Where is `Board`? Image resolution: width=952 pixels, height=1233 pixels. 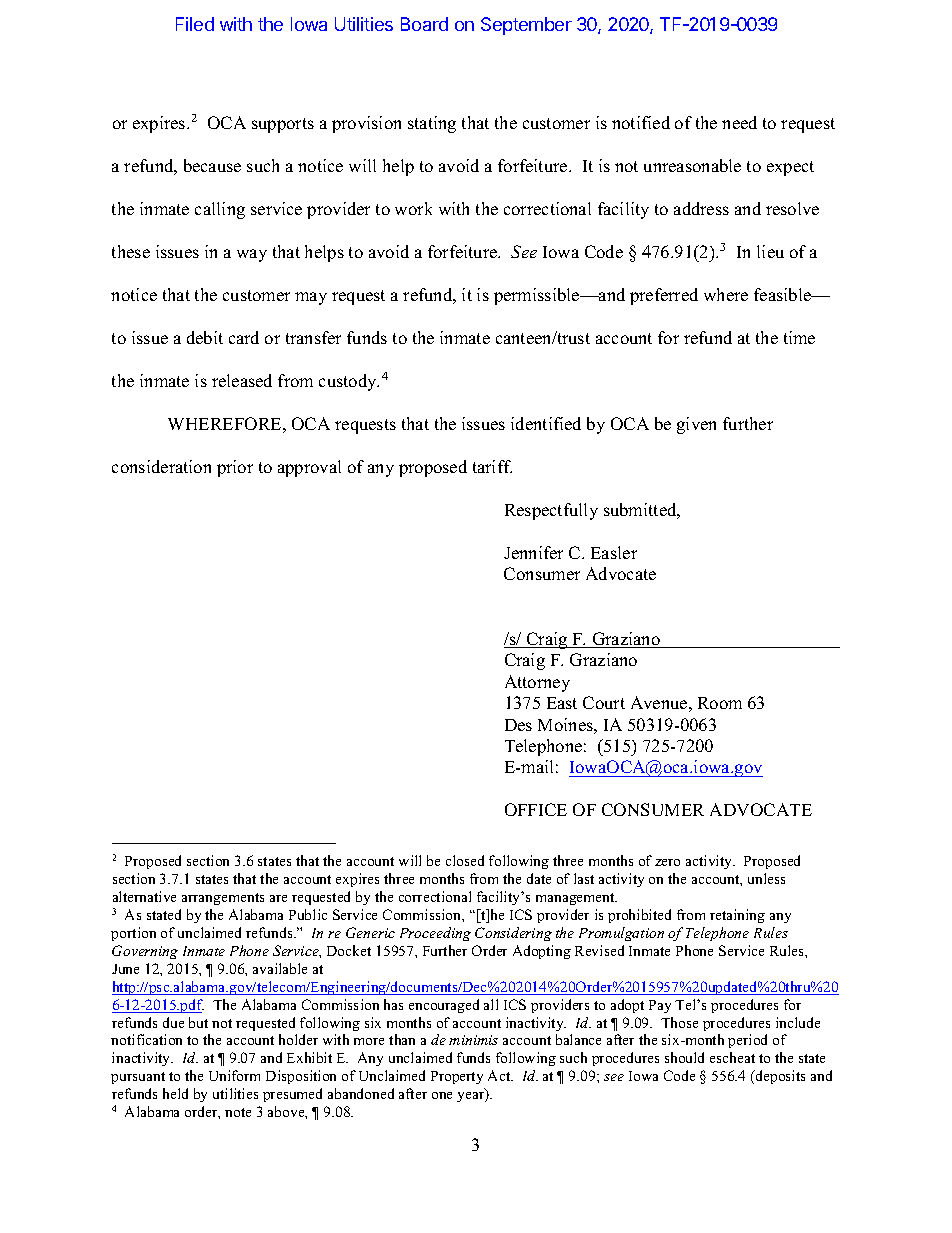
Board is located at coordinates (424, 24).
